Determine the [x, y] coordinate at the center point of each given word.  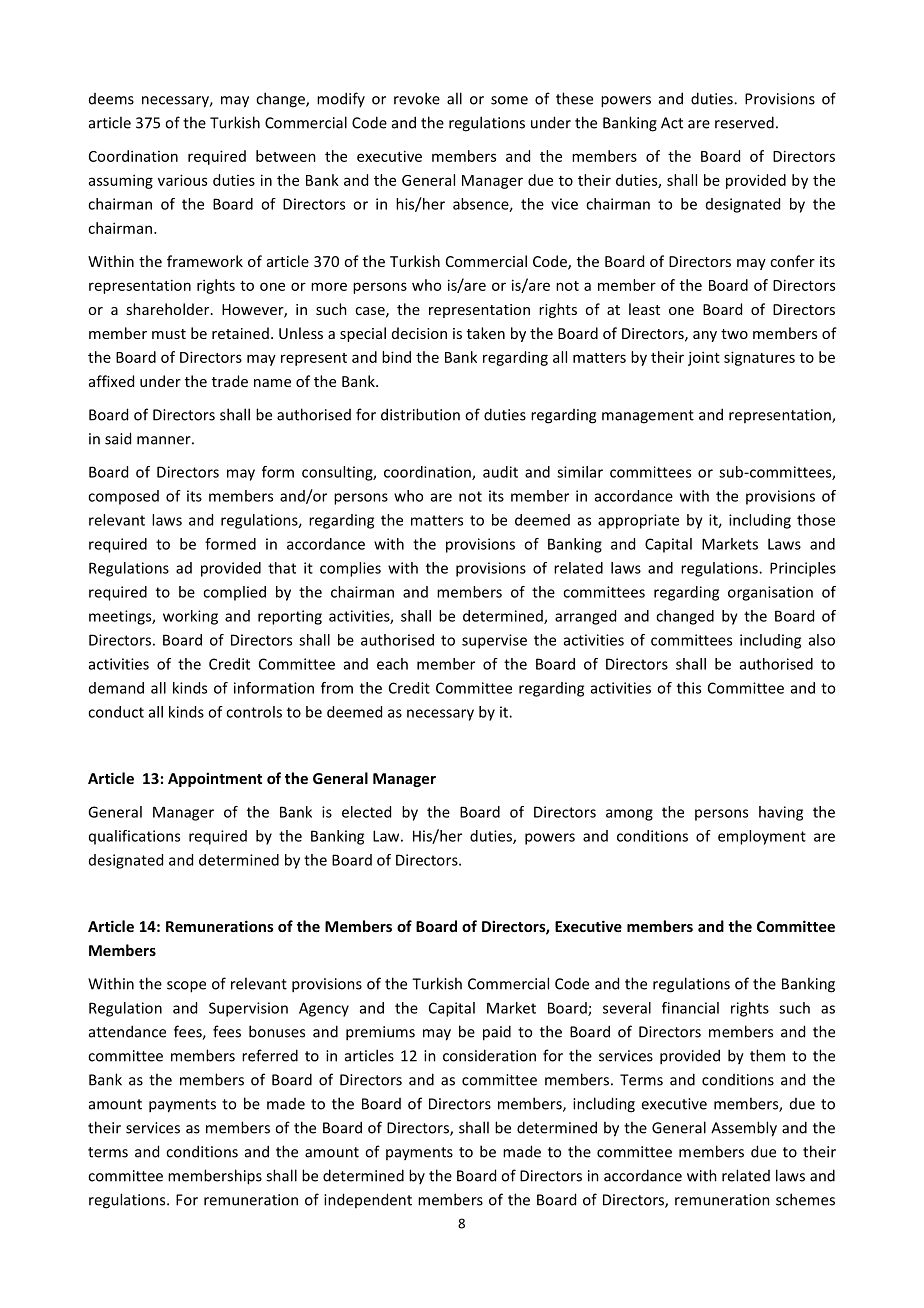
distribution [420, 414]
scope [186, 987]
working [190, 617]
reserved [744, 122]
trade [230, 381]
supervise [494, 641]
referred [270, 1055]
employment [762, 837]
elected [366, 812]
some [509, 100]
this [689, 688]
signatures [759, 358]
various [182, 180]
